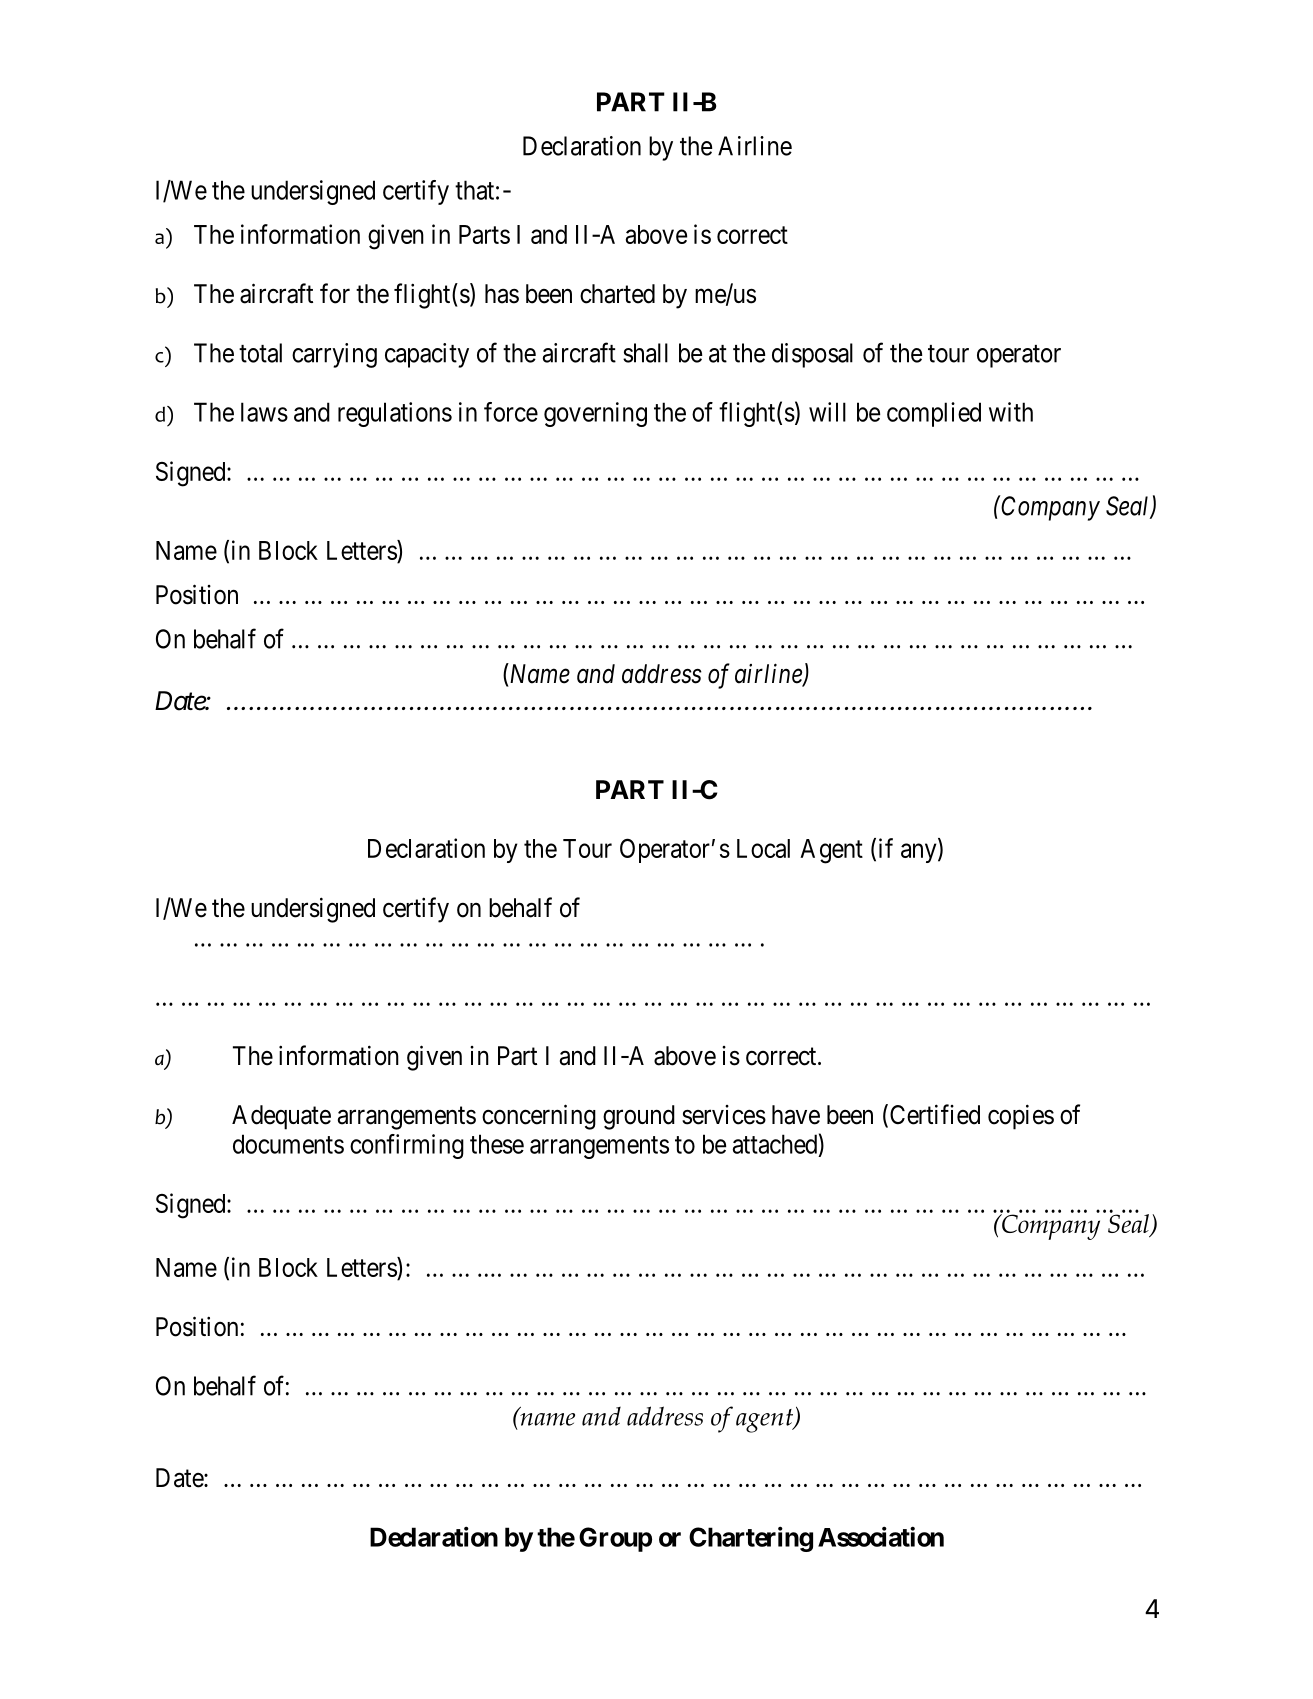 Image resolution: width=1313 pixels, height=1699 pixels. I want to click on carrying, so click(334, 355).
